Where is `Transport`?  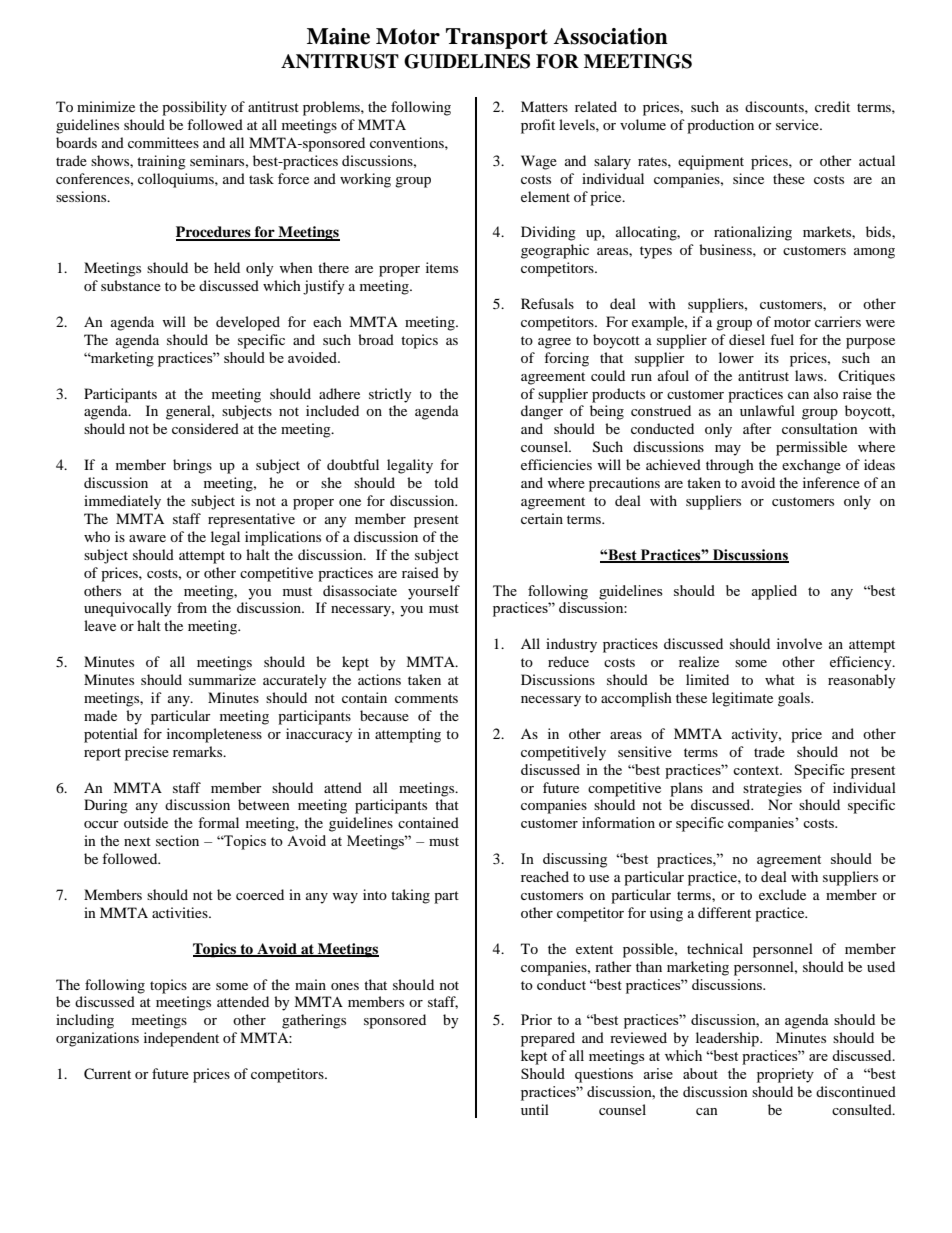
Transport is located at coordinates (497, 38).
